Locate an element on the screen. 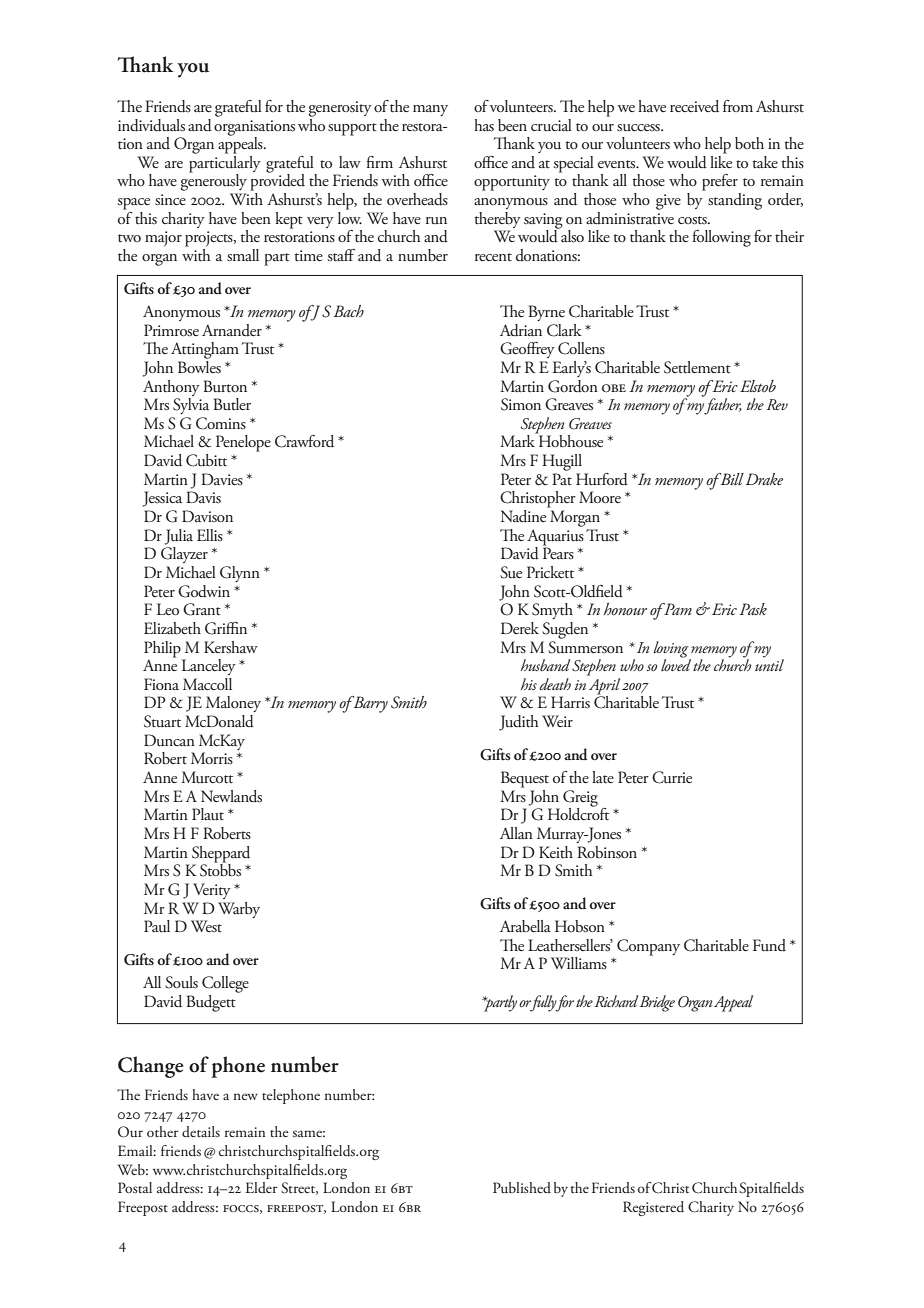 The width and height of the screenshot is (924, 1308). generously is located at coordinates (213, 181).
